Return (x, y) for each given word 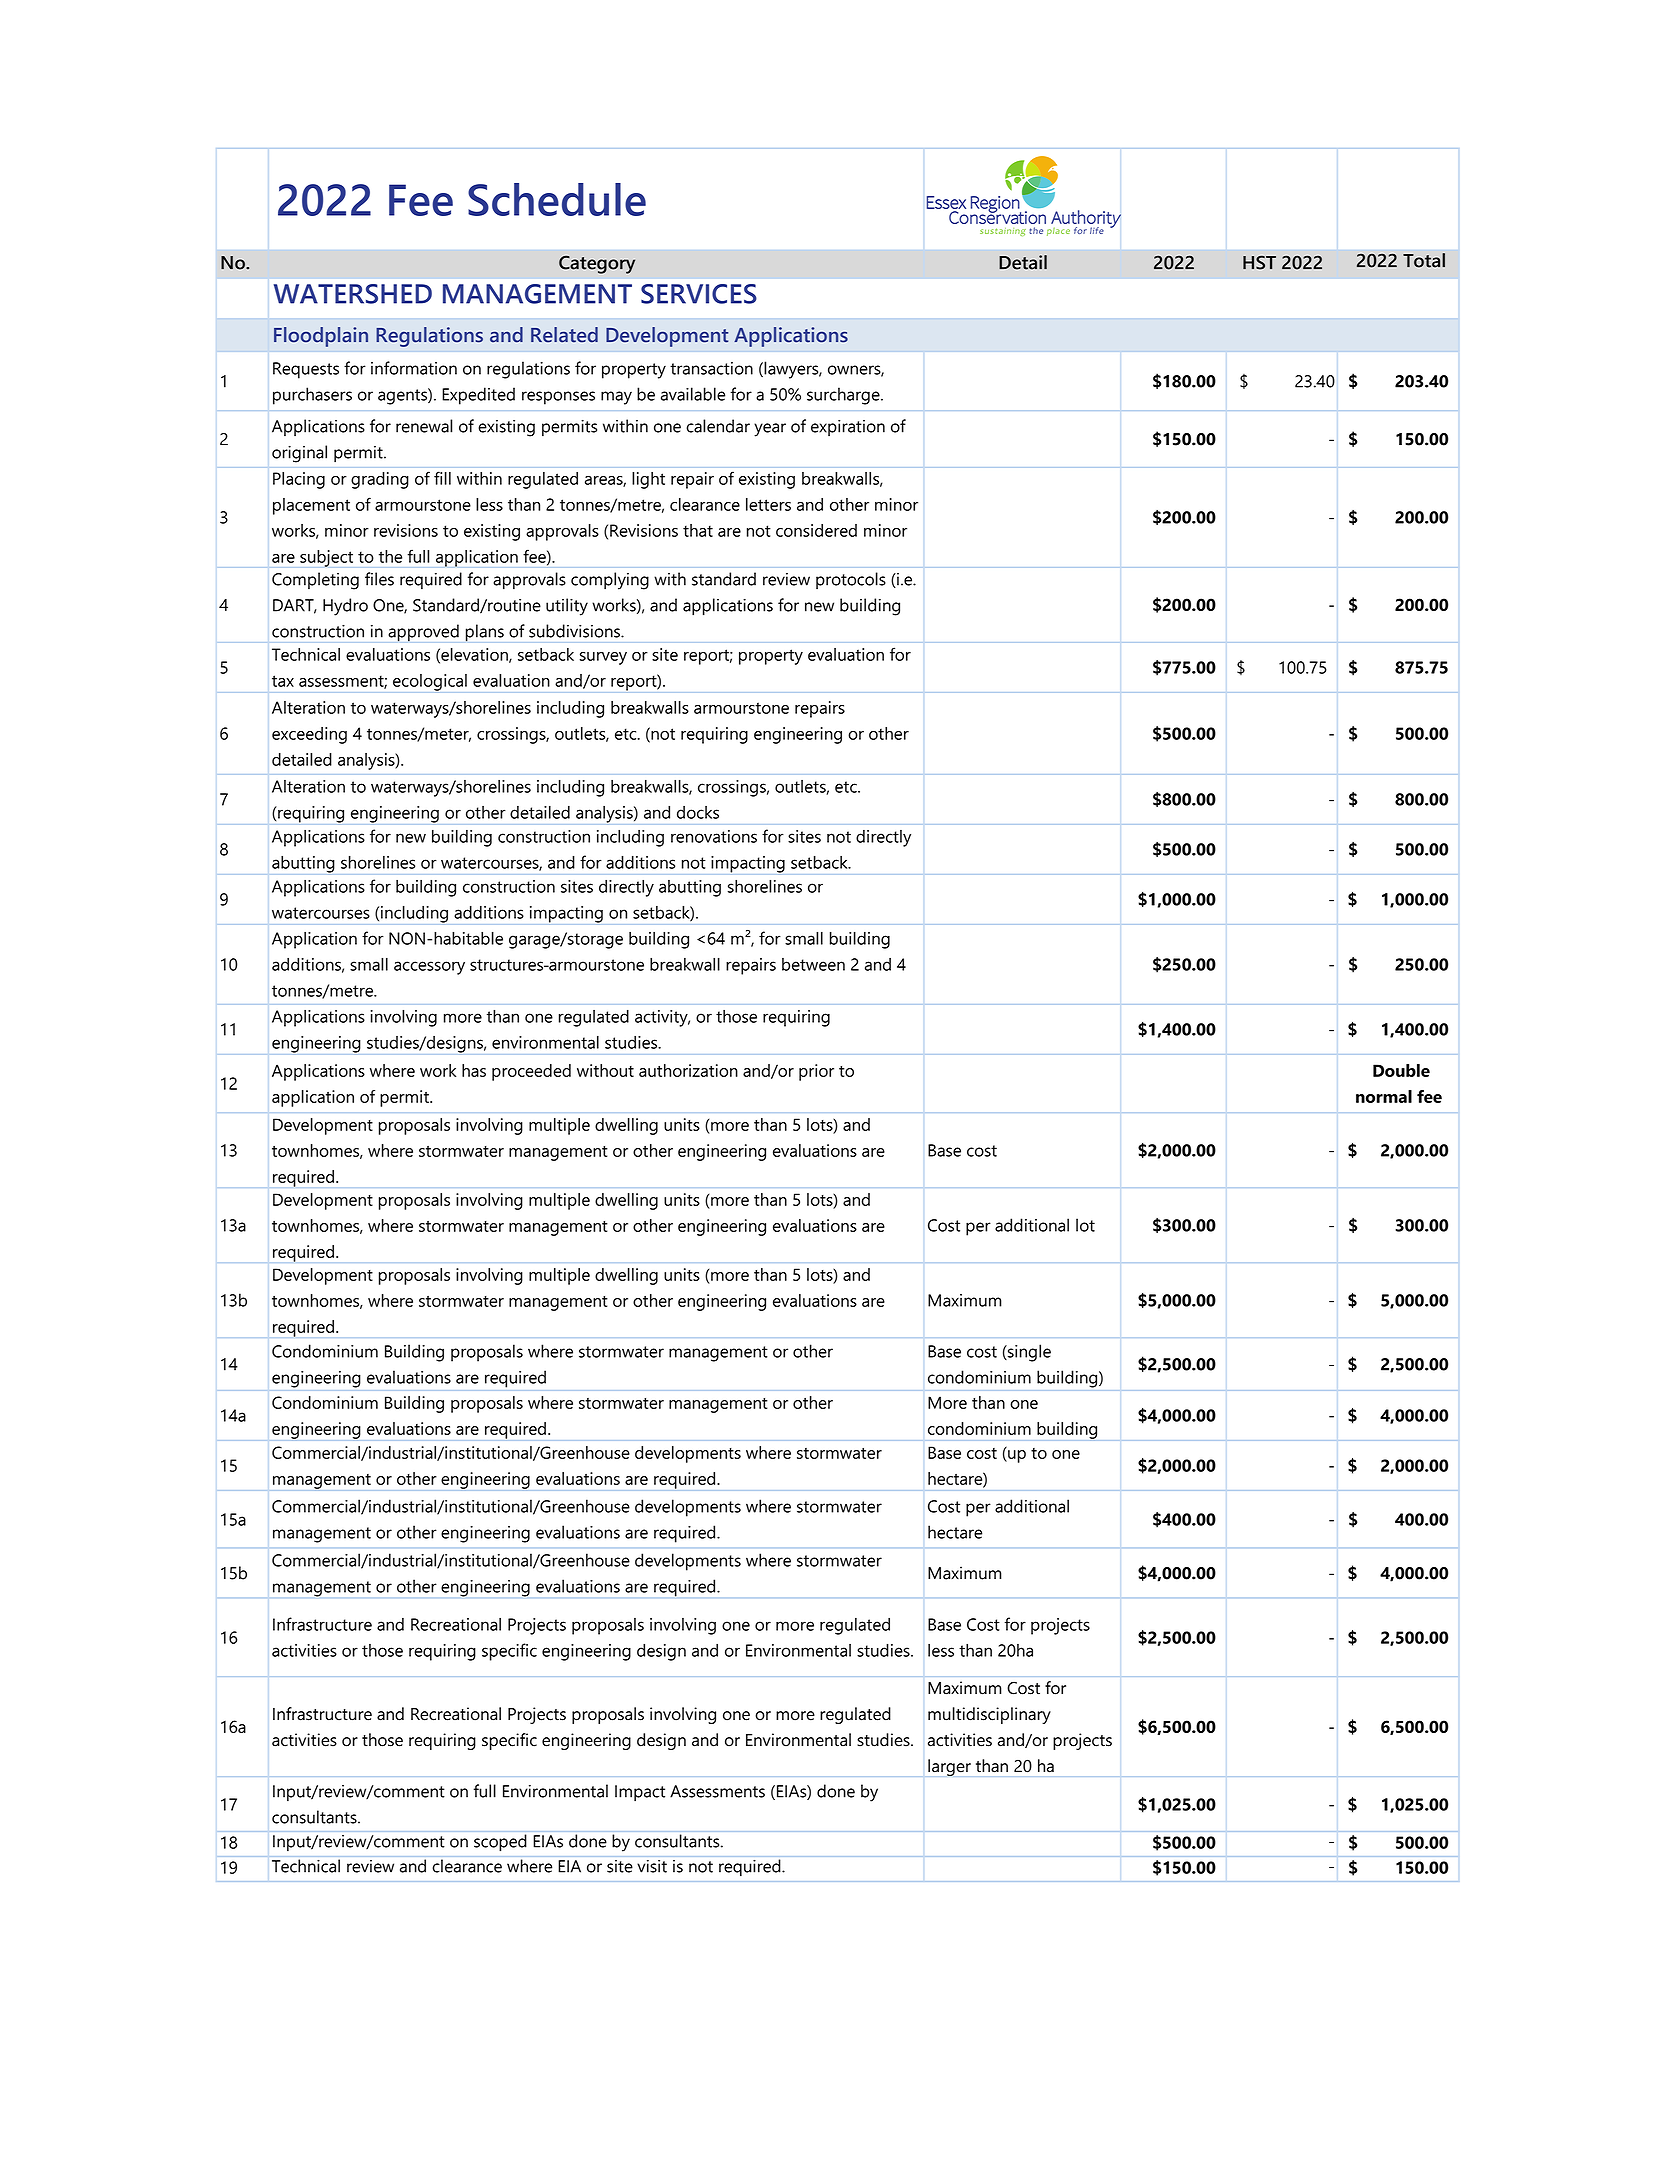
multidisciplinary (989, 1715)
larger (949, 1767)
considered (816, 530)
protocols (851, 580)
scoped (500, 1842)
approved (423, 633)
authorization (688, 1070)
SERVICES (699, 294)
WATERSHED (353, 294)
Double (1401, 1070)
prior (816, 1072)
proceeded (531, 1072)
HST (1259, 262)
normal (1384, 1096)
